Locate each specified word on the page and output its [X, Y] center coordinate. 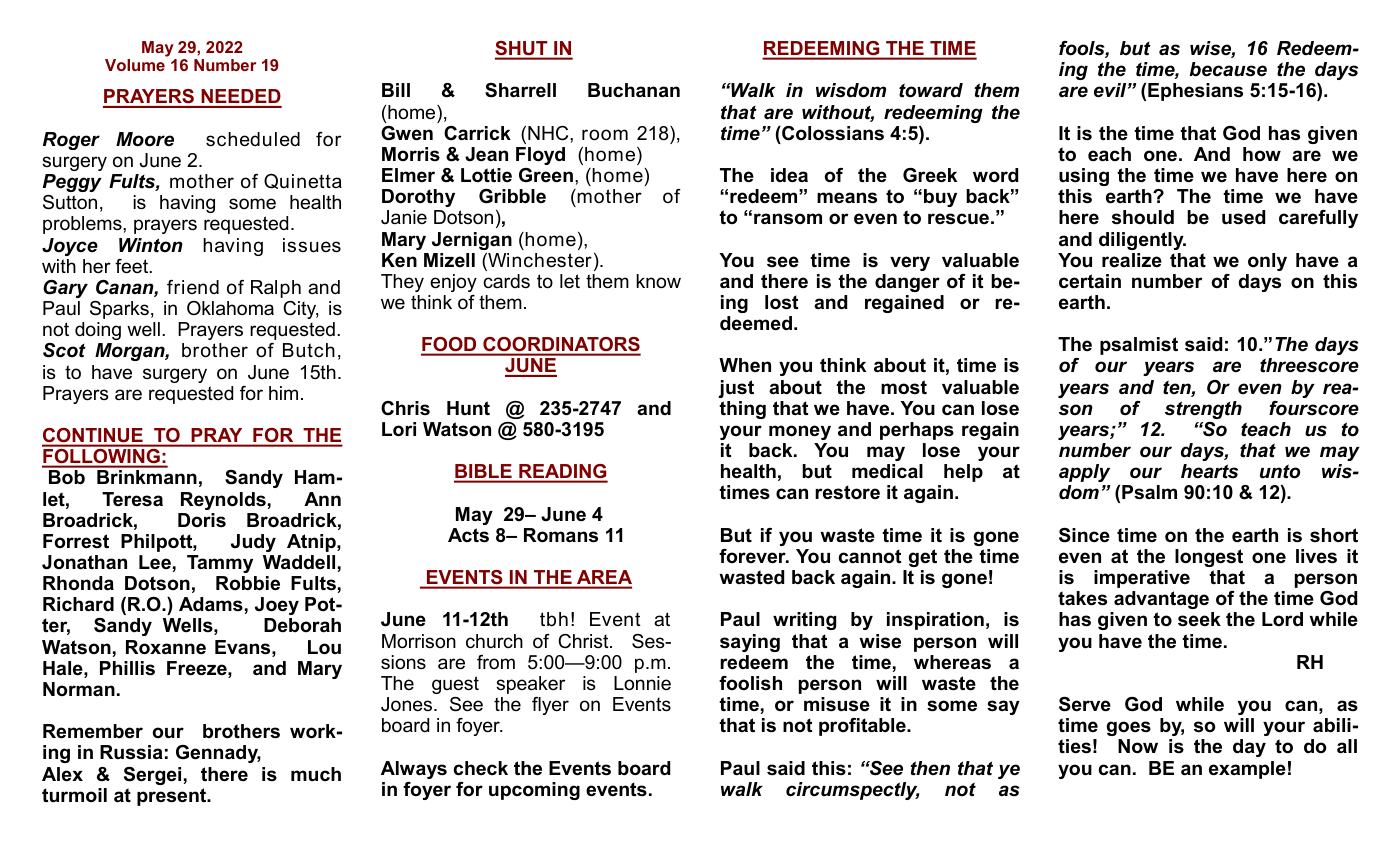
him [283, 393]
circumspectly [853, 791]
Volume [135, 65]
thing [742, 410]
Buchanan [634, 90]
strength [1203, 410]
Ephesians [1195, 92]
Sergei [152, 776]
